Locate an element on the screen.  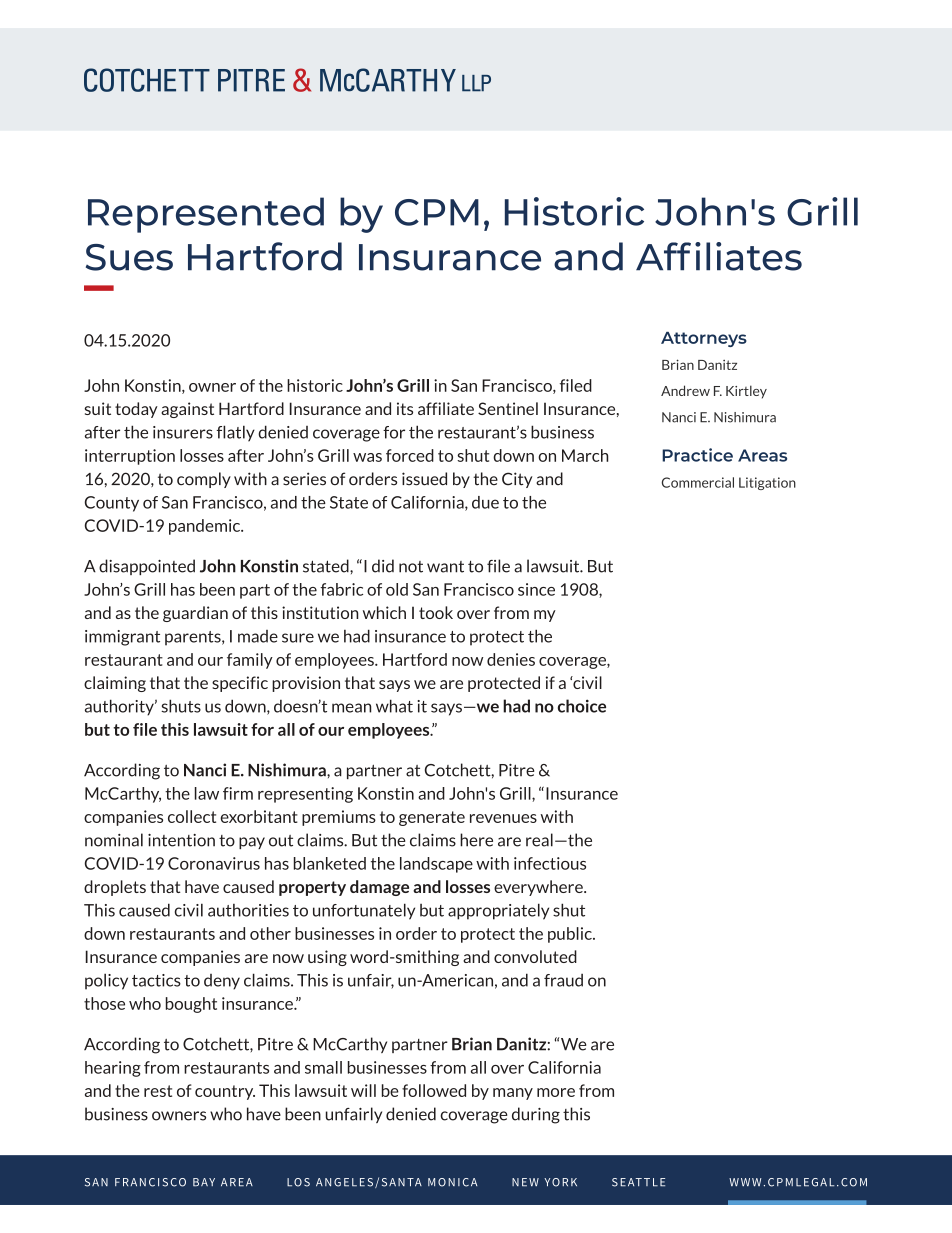
public is located at coordinates (571, 935).
